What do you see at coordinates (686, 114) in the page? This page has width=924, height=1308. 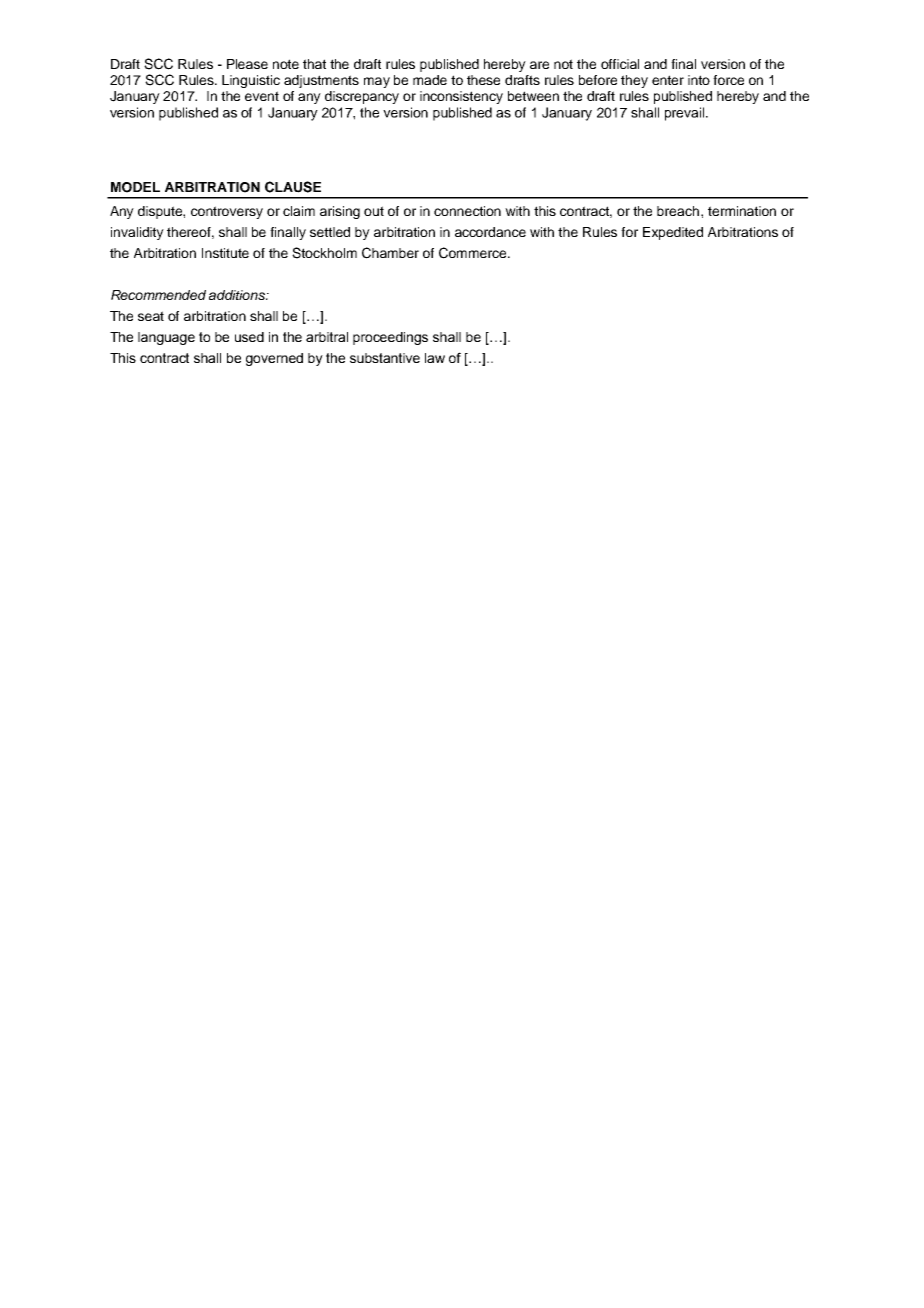 I see `prevail` at bounding box center [686, 114].
